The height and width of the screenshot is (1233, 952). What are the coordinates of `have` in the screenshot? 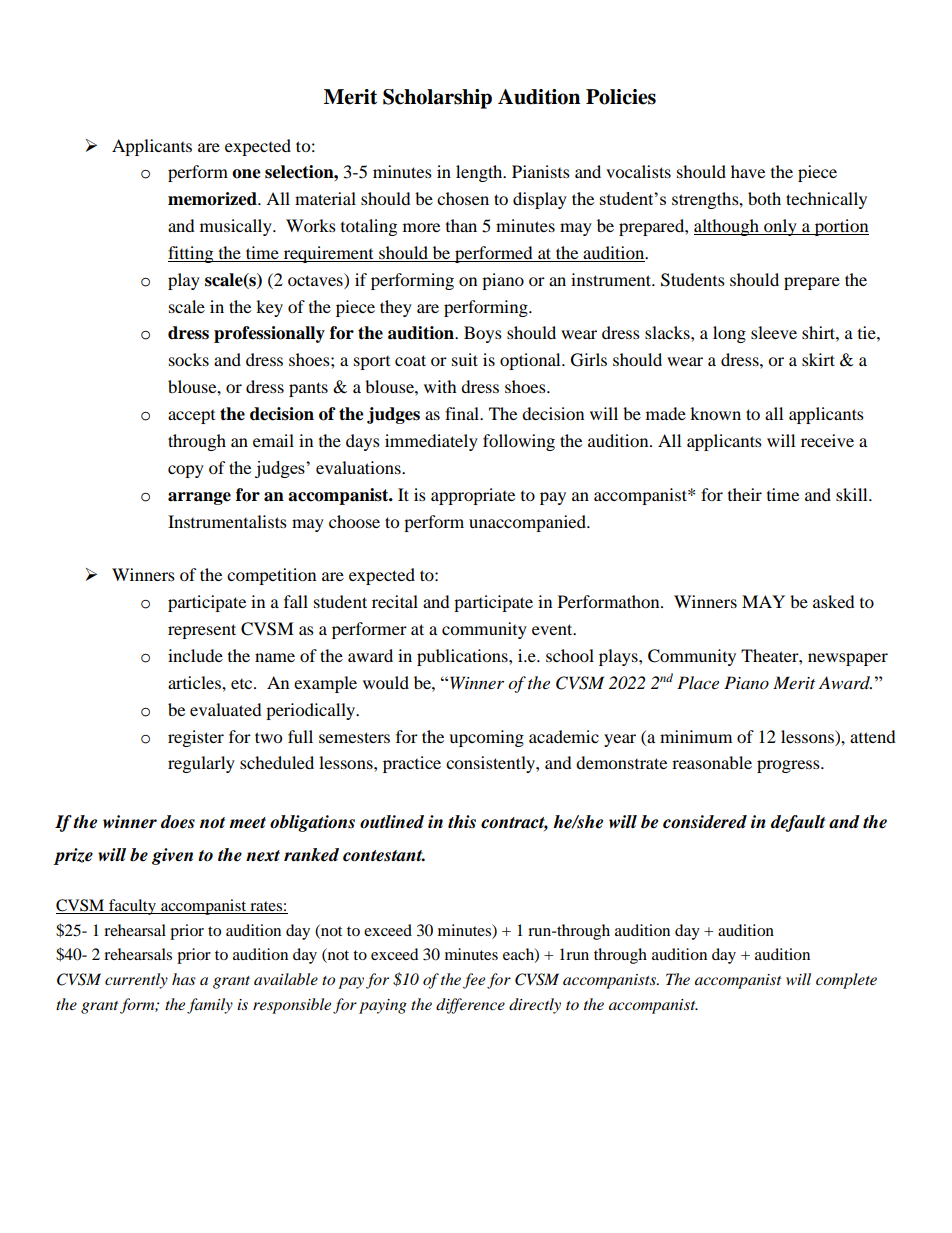 It's located at (748, 171).
